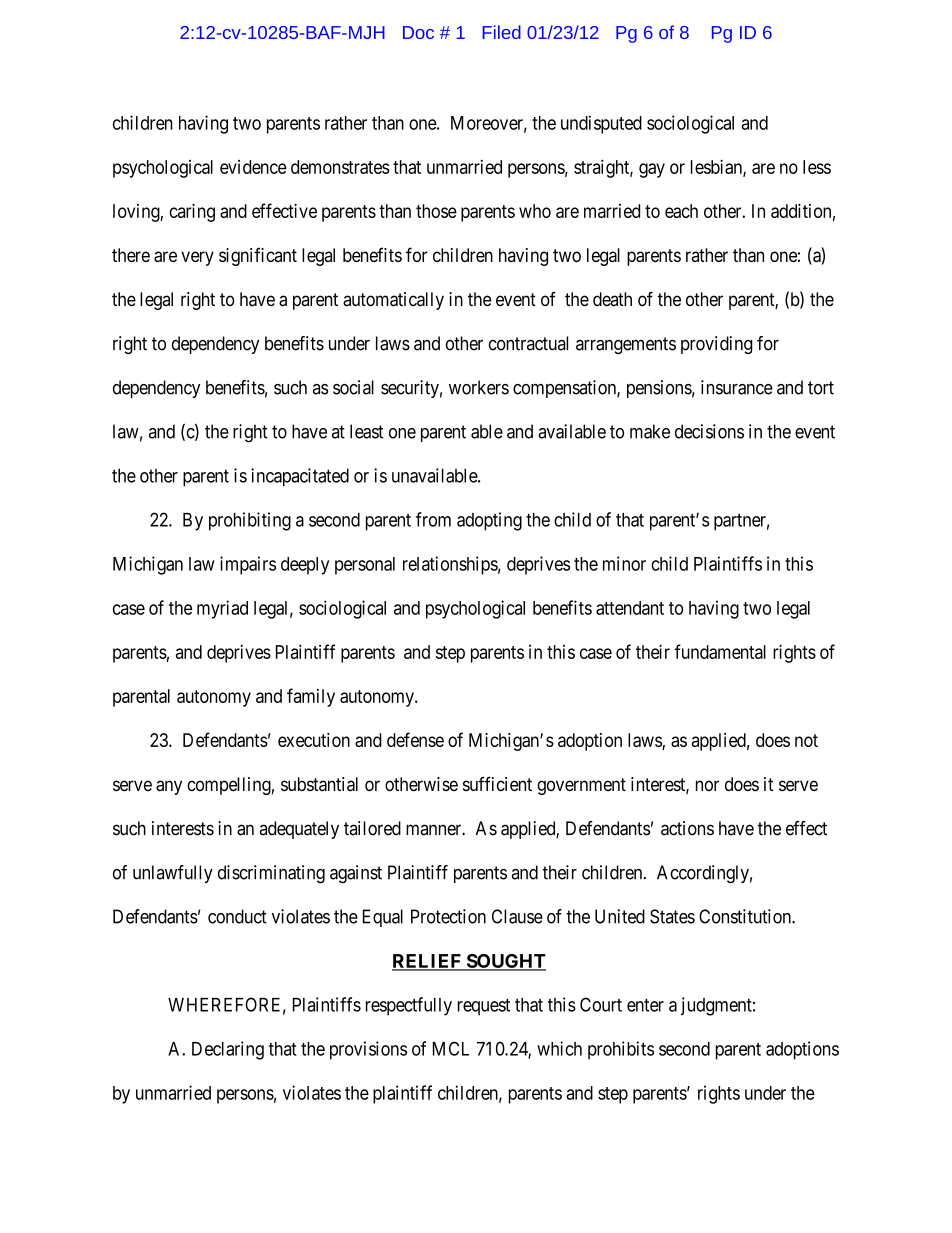 The height and width of the image is (1233, 952). I want to click on prohibiting, so click(250, 521).
